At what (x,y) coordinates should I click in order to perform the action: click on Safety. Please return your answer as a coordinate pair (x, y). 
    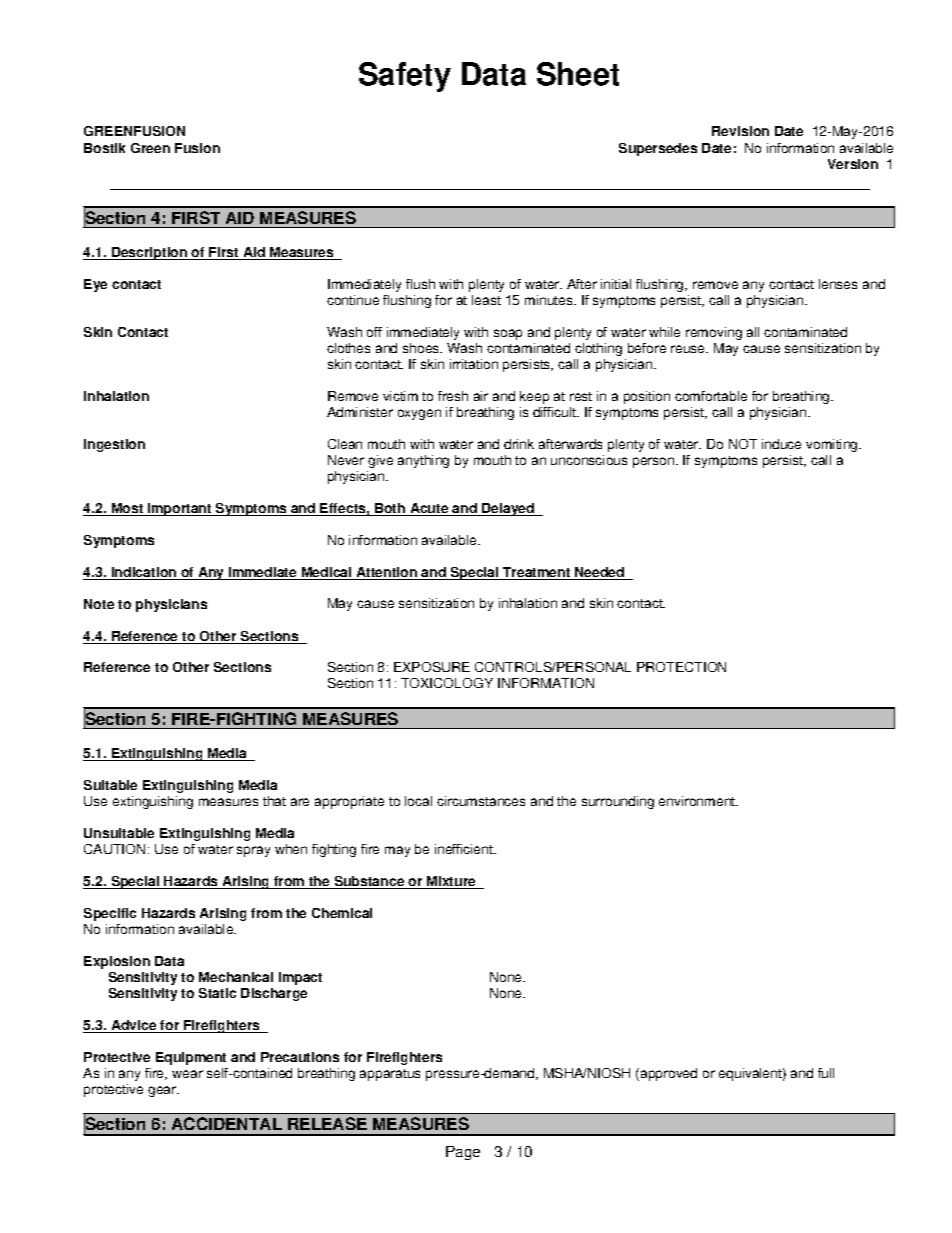
    Looking at the image, I should click on (405, 77).
